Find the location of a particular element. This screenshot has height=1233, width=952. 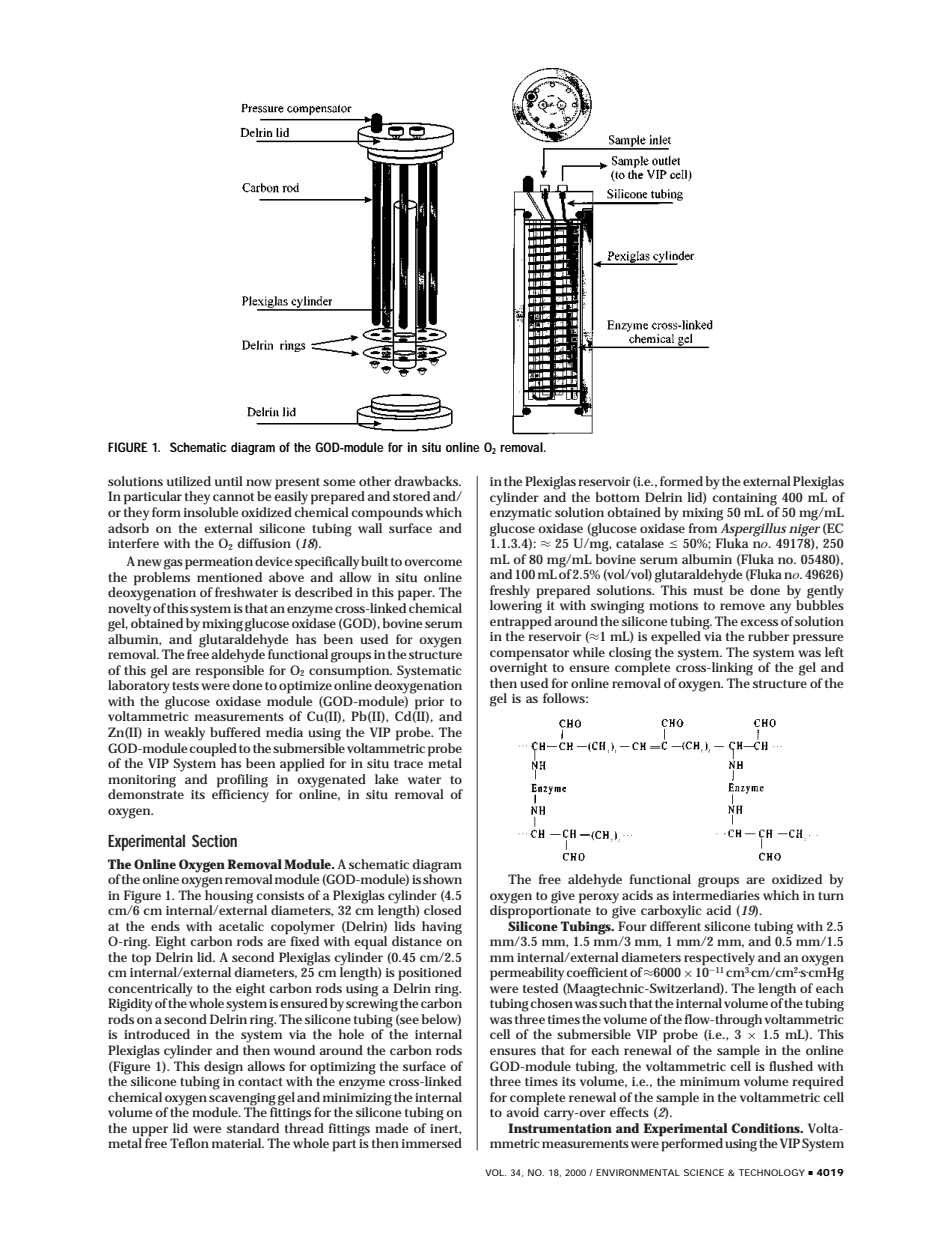

enzymatic is located at coordinates (521, 514).
